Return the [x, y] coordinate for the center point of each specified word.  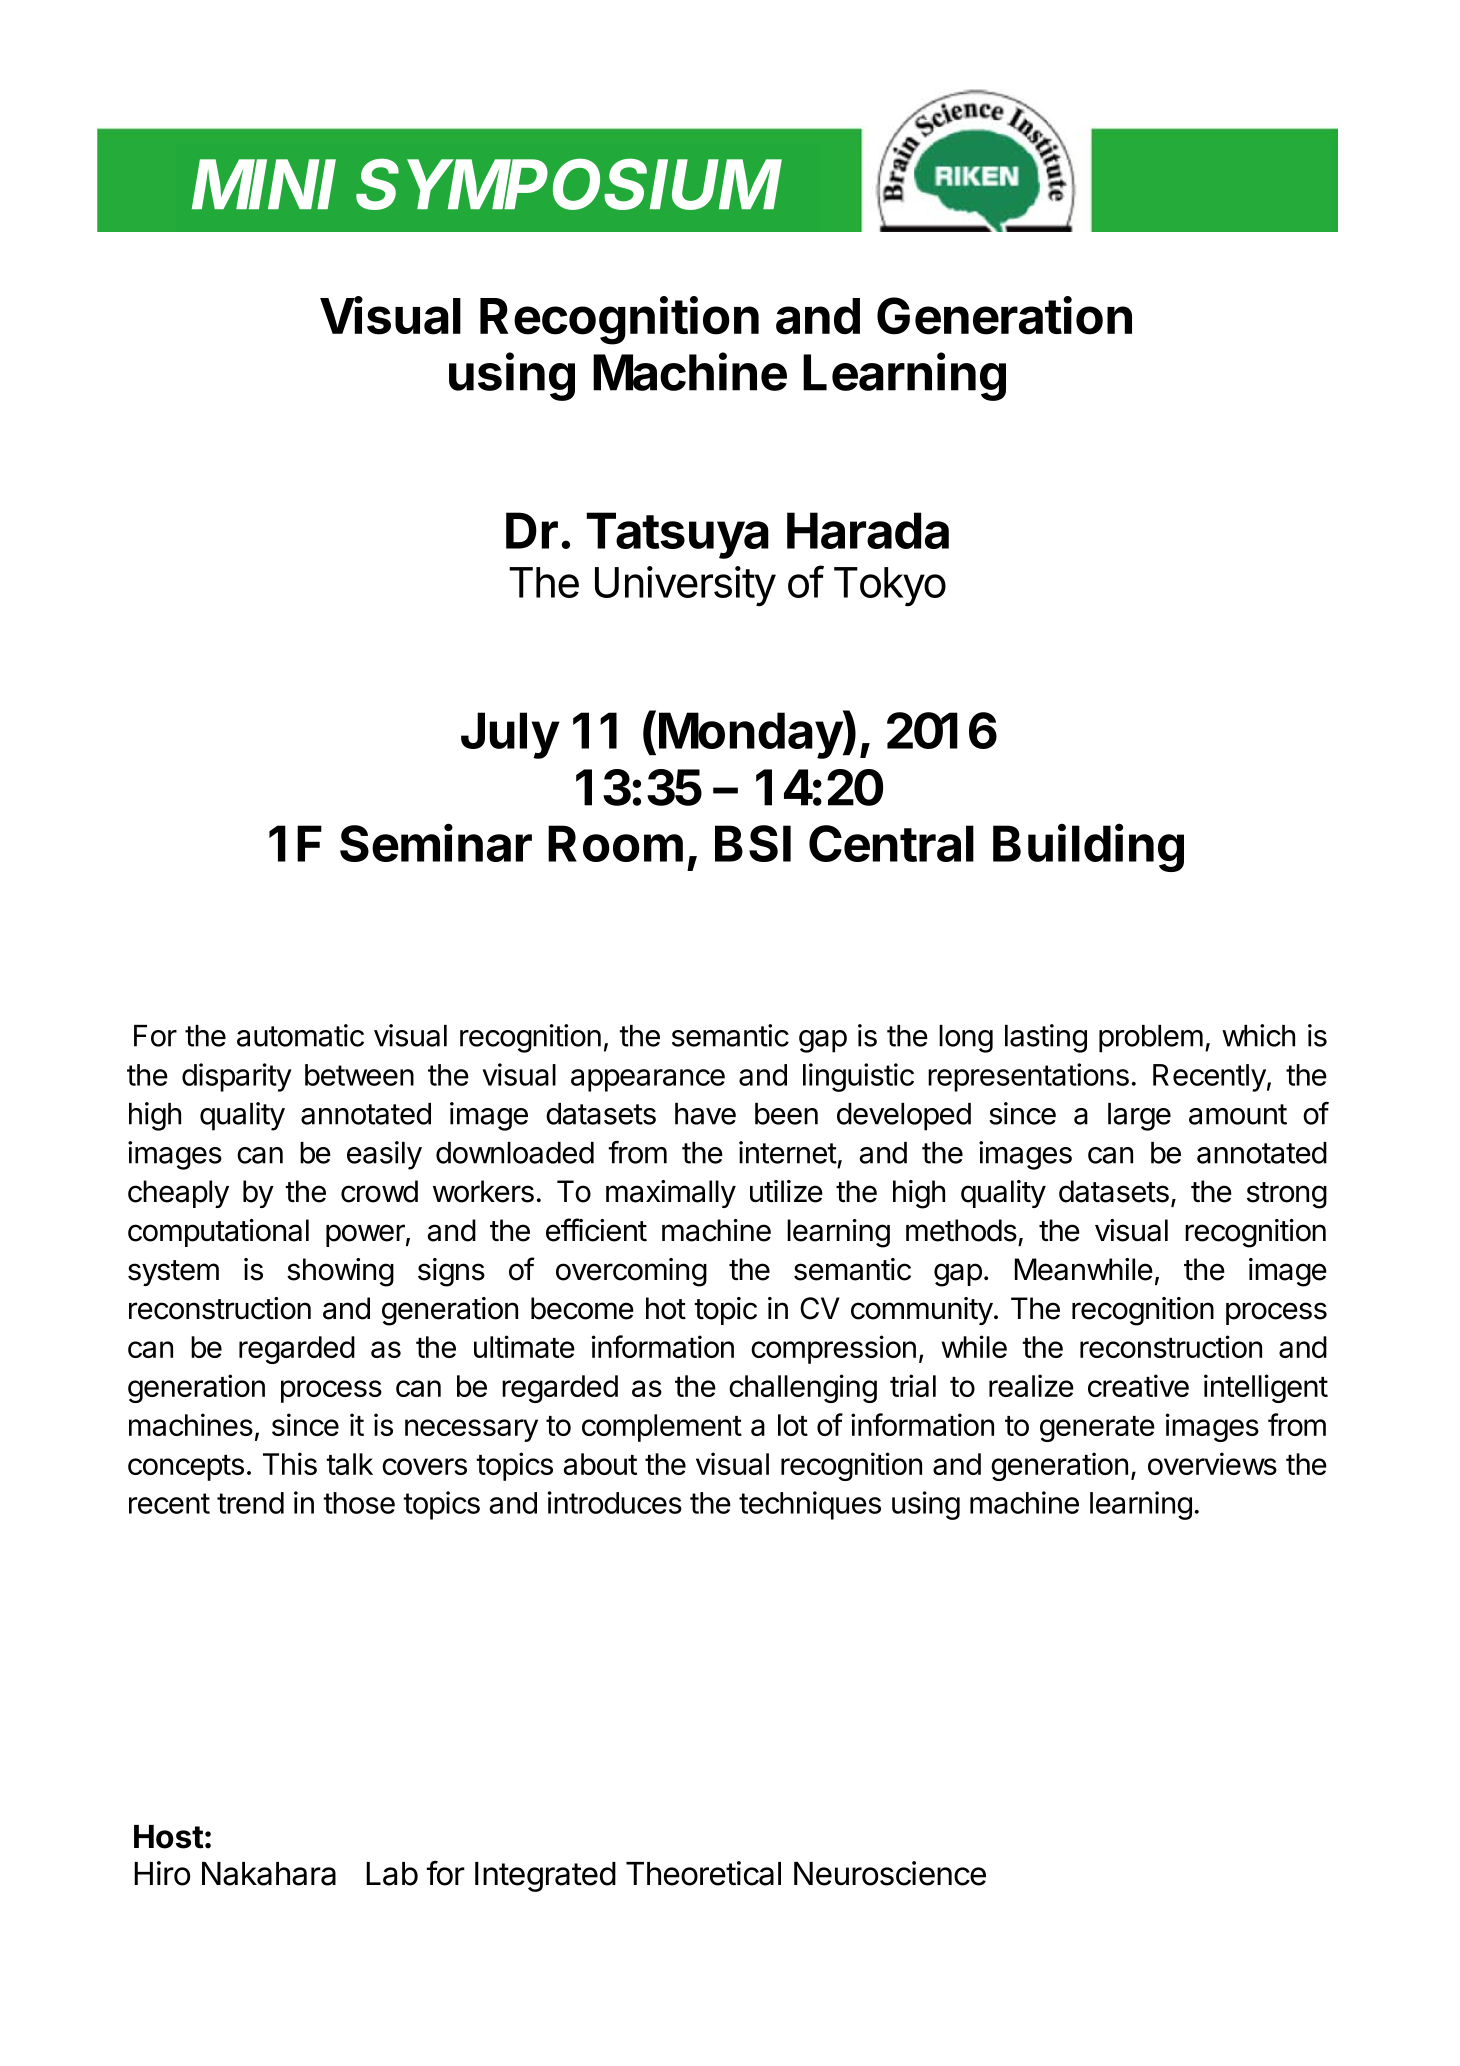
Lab [392, 1874]
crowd [379, 1191]
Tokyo [890, 586]
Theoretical [703, 1873]
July [510, 735]
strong [1287, 1195]
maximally [671, 1194]
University [685, 586]
